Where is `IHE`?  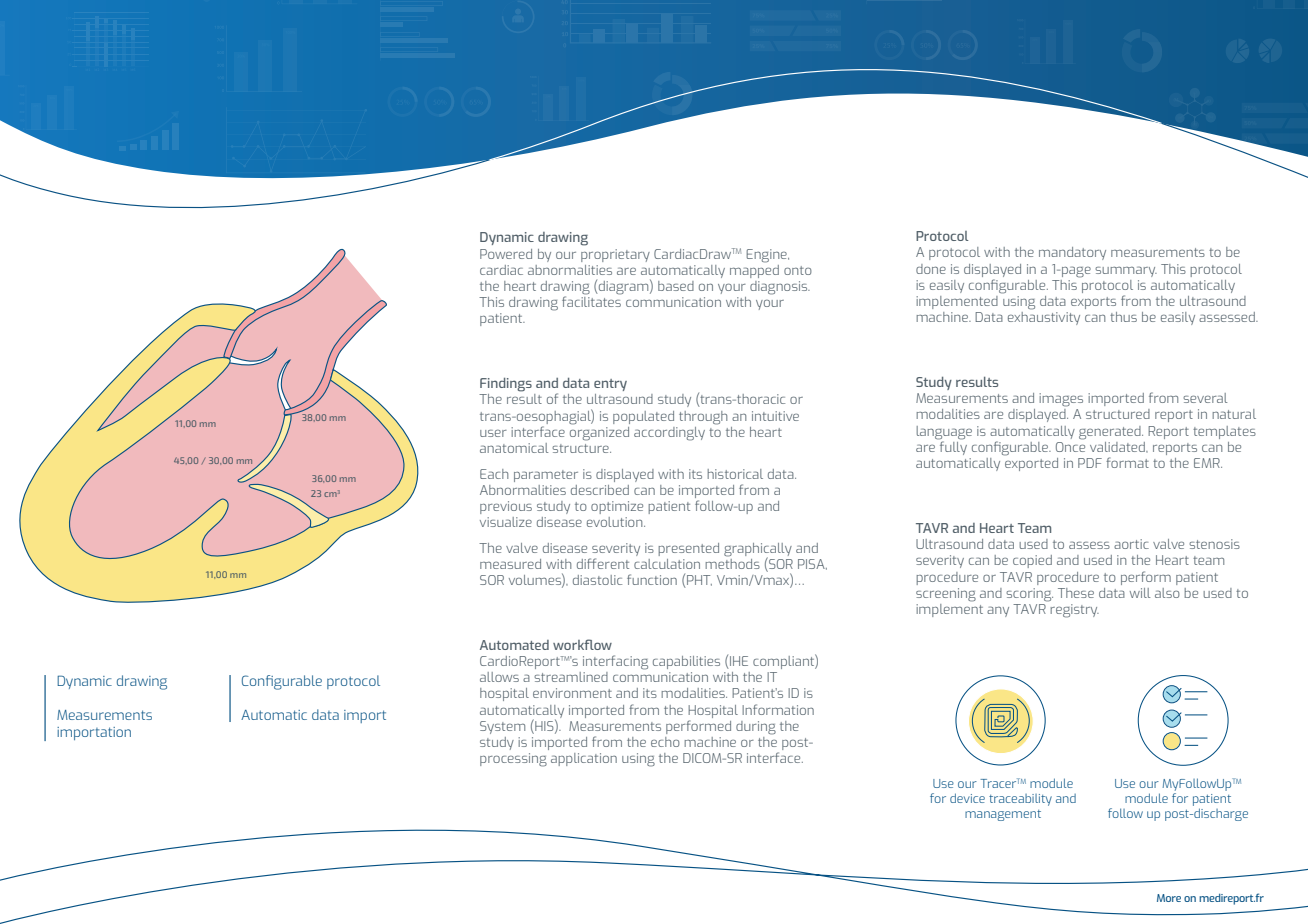 IHE is located at coordinates (738, 662).
